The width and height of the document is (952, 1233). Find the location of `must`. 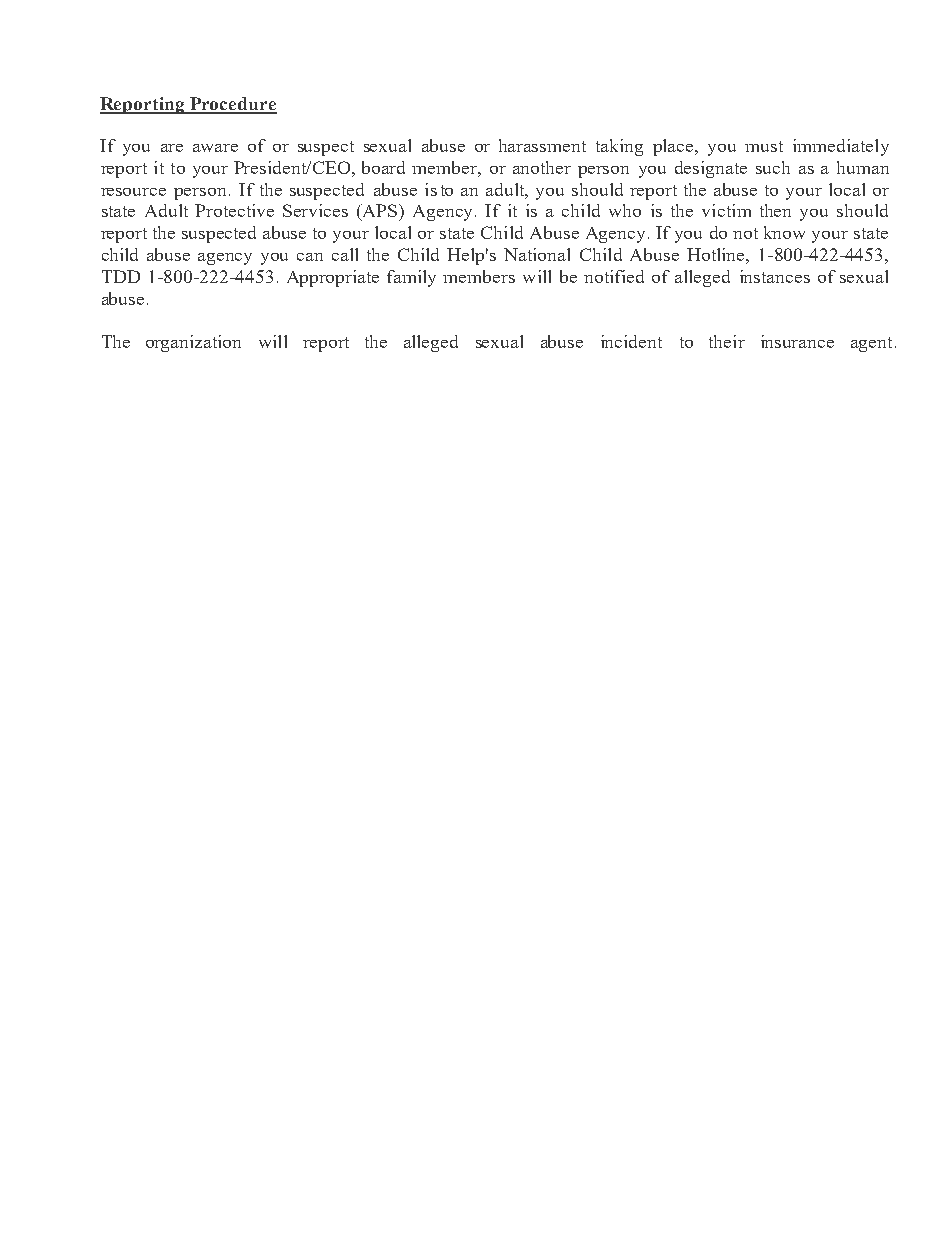

must is located at coordinates (764, 146).
